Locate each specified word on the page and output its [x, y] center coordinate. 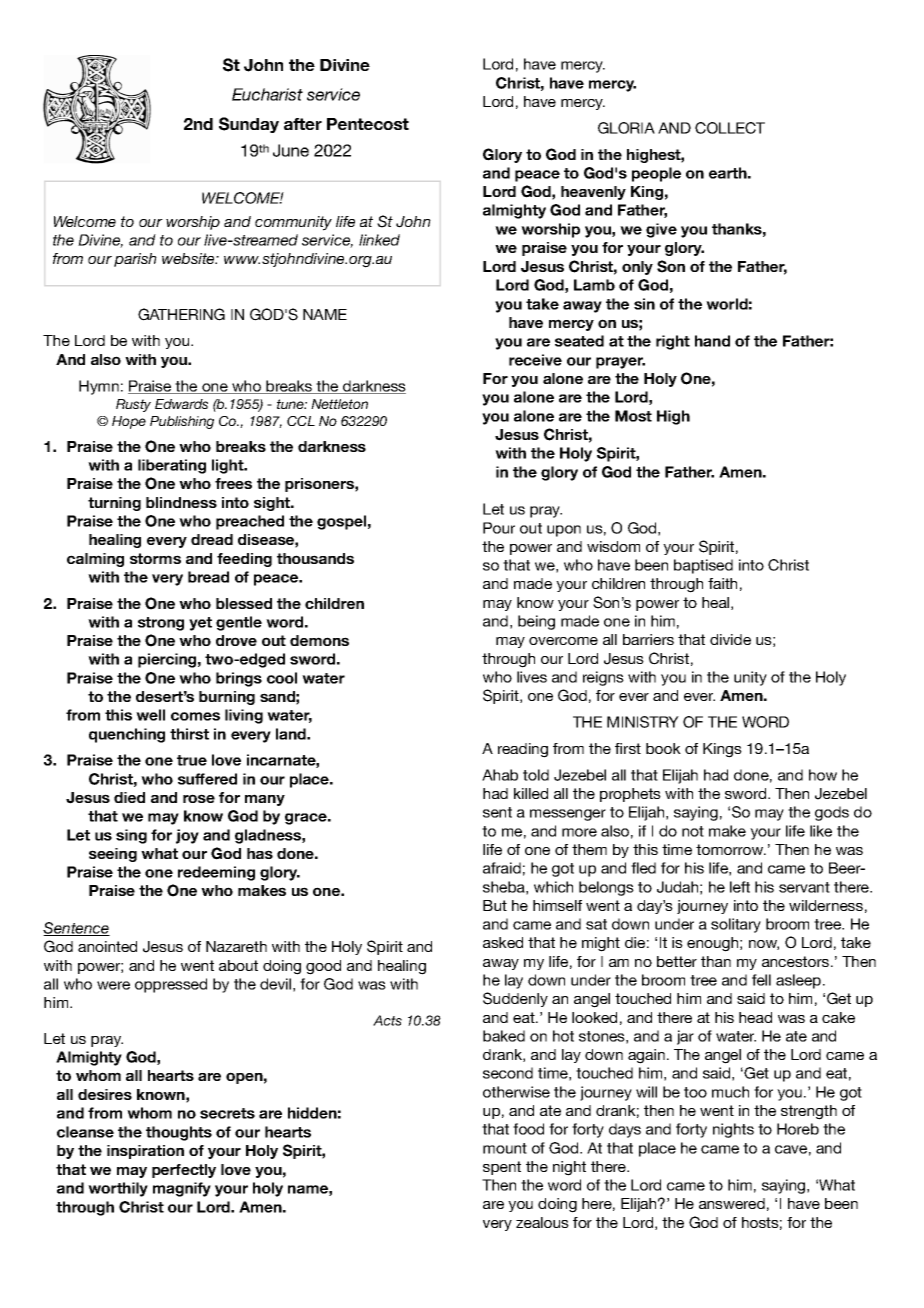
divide [730, 639]
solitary [736, 925]
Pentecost [368, 124]
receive [535, 360]
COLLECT [730, 128]
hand [712, 341]
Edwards [181, 404]
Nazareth [236, 946]
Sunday [249, 125]
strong [161, 624]
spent [502, 1168]
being [536, 622]
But [495, 905]
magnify [182, 1189]
